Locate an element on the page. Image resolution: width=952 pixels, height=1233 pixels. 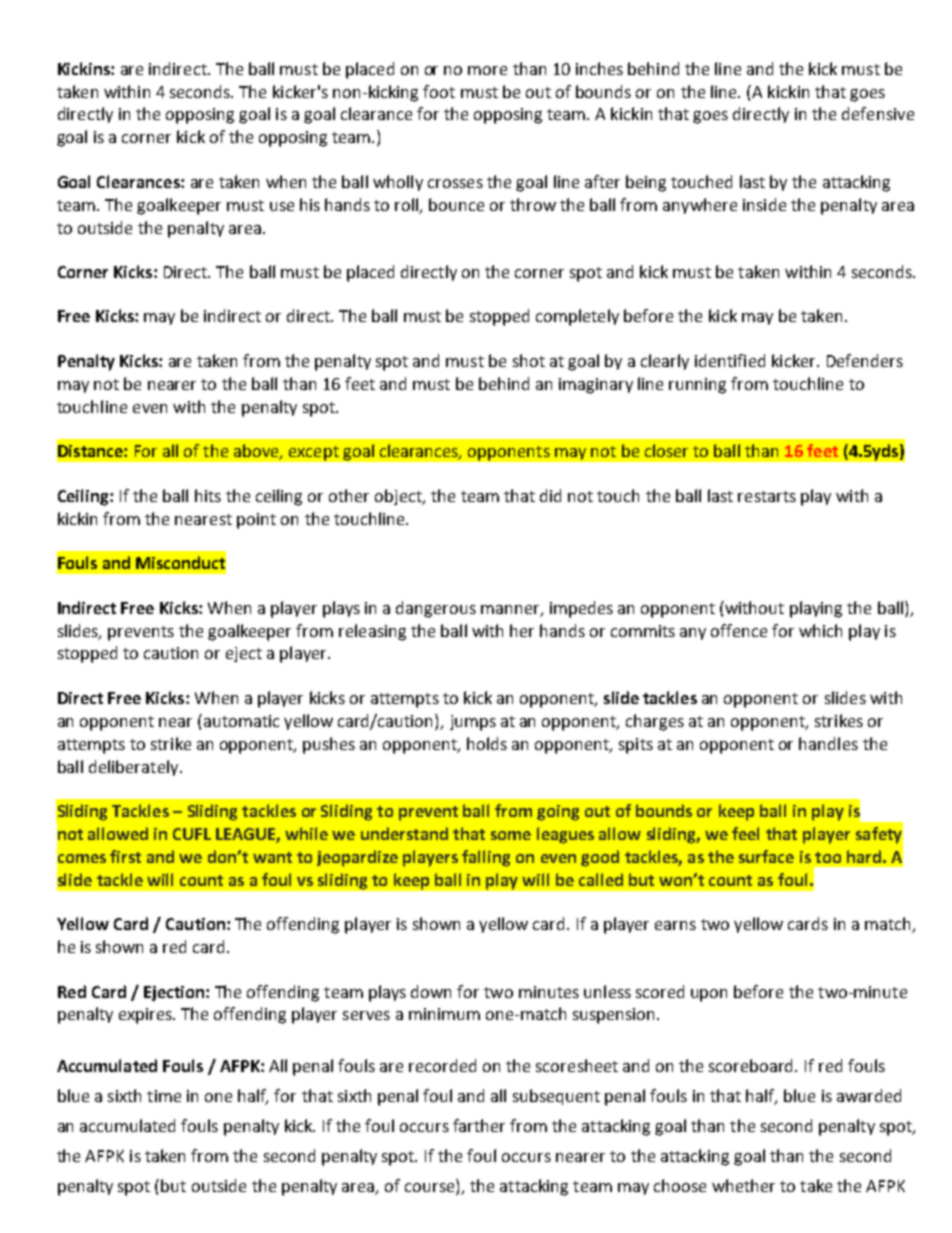
time is located at coordinates (164, 1096).
